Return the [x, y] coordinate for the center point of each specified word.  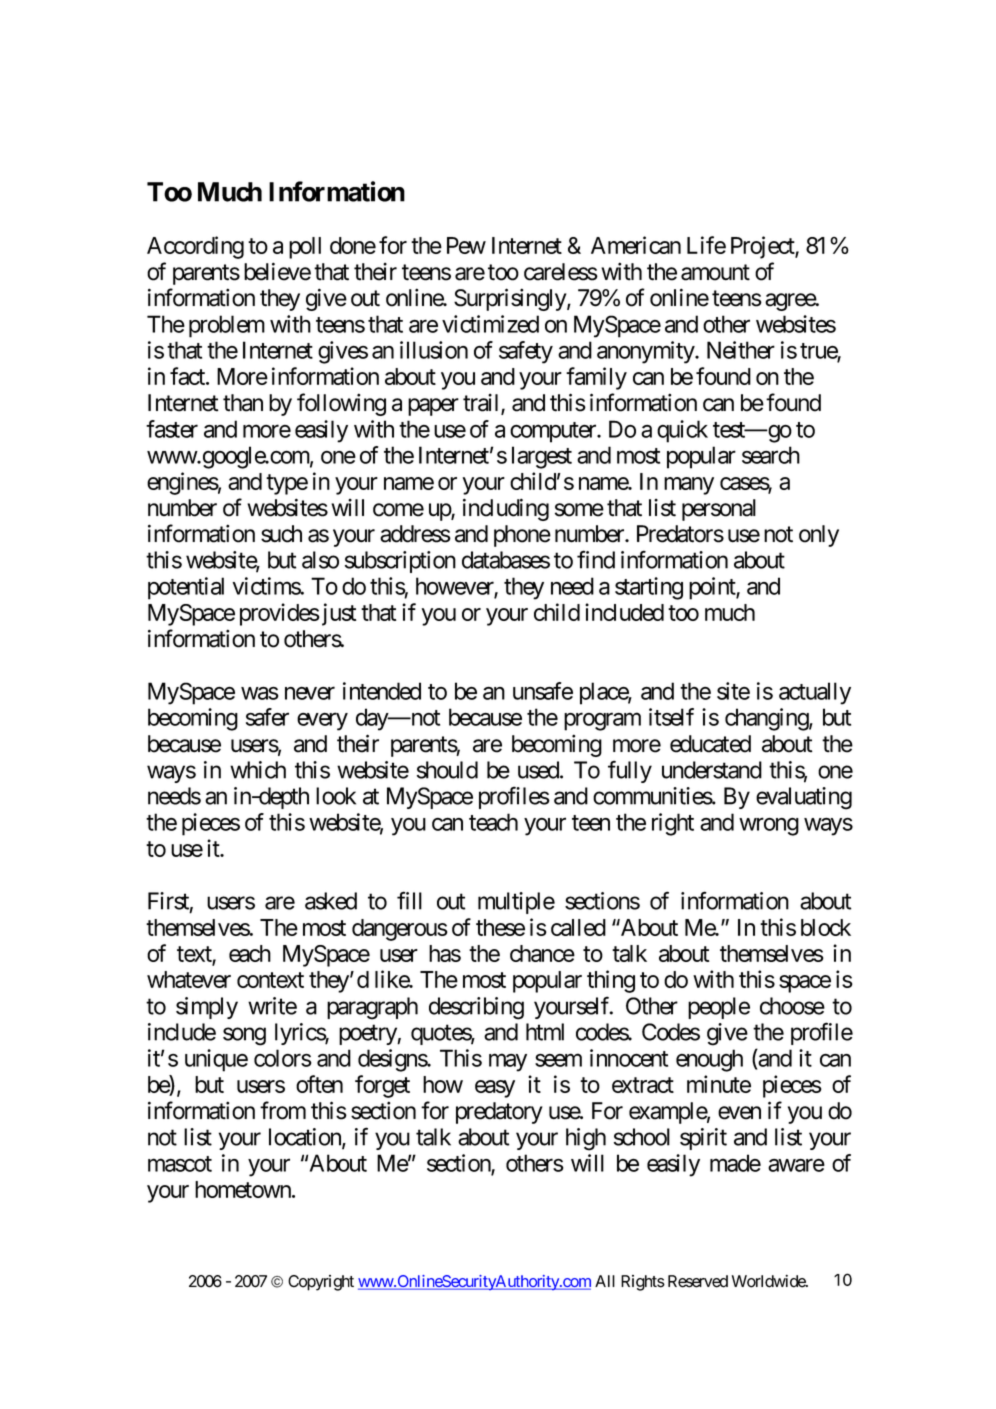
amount [715, 272]
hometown [244, 1189]
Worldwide [769, 1281]
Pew [466, 245]
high [586, 1139]
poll [305, 248]
